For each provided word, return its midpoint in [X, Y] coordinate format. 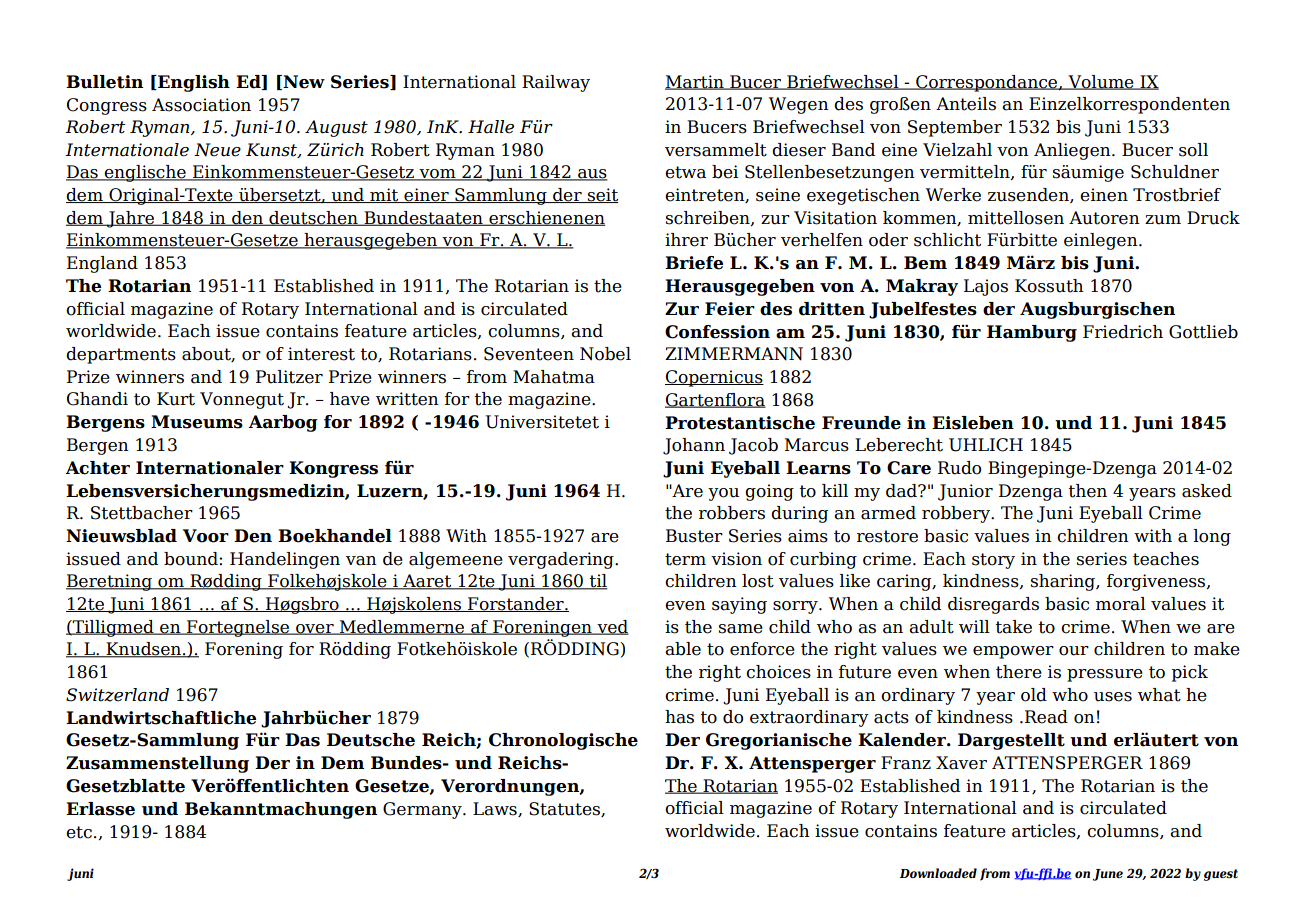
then [1087, 491]
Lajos [986, 287]
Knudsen [143, 650]
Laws [496, 809]
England [102, 264]
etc [79, 832]
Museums [197, 422]
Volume [1101, 82]
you [723, 494]
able [683, 649]
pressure [1105, 675]
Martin [695, 82]
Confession [717, 332]
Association [201, 105]
